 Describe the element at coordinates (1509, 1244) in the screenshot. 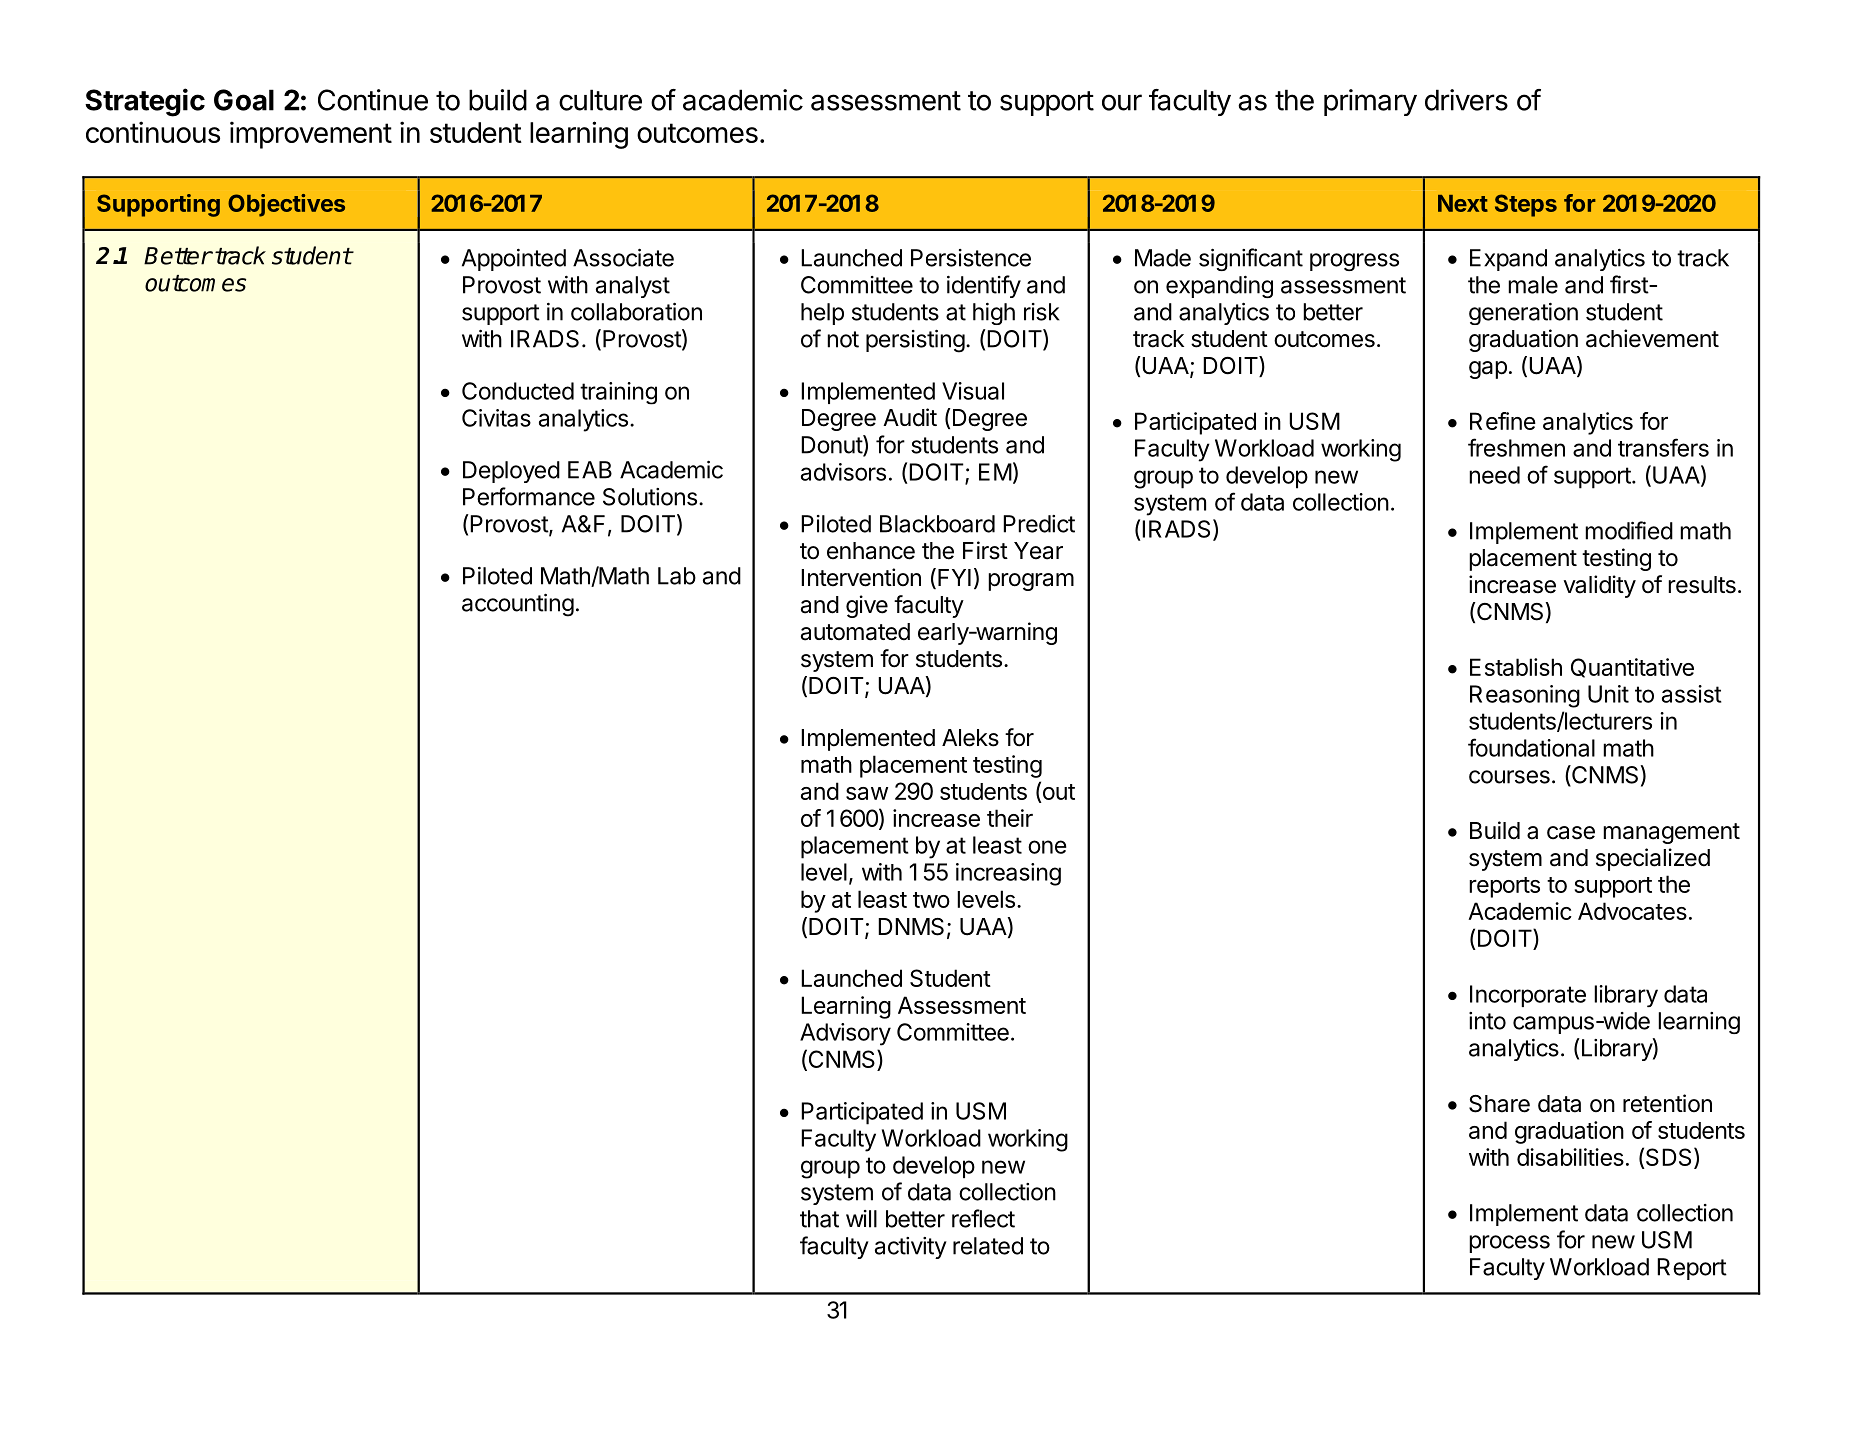

I see `process` at that location.
